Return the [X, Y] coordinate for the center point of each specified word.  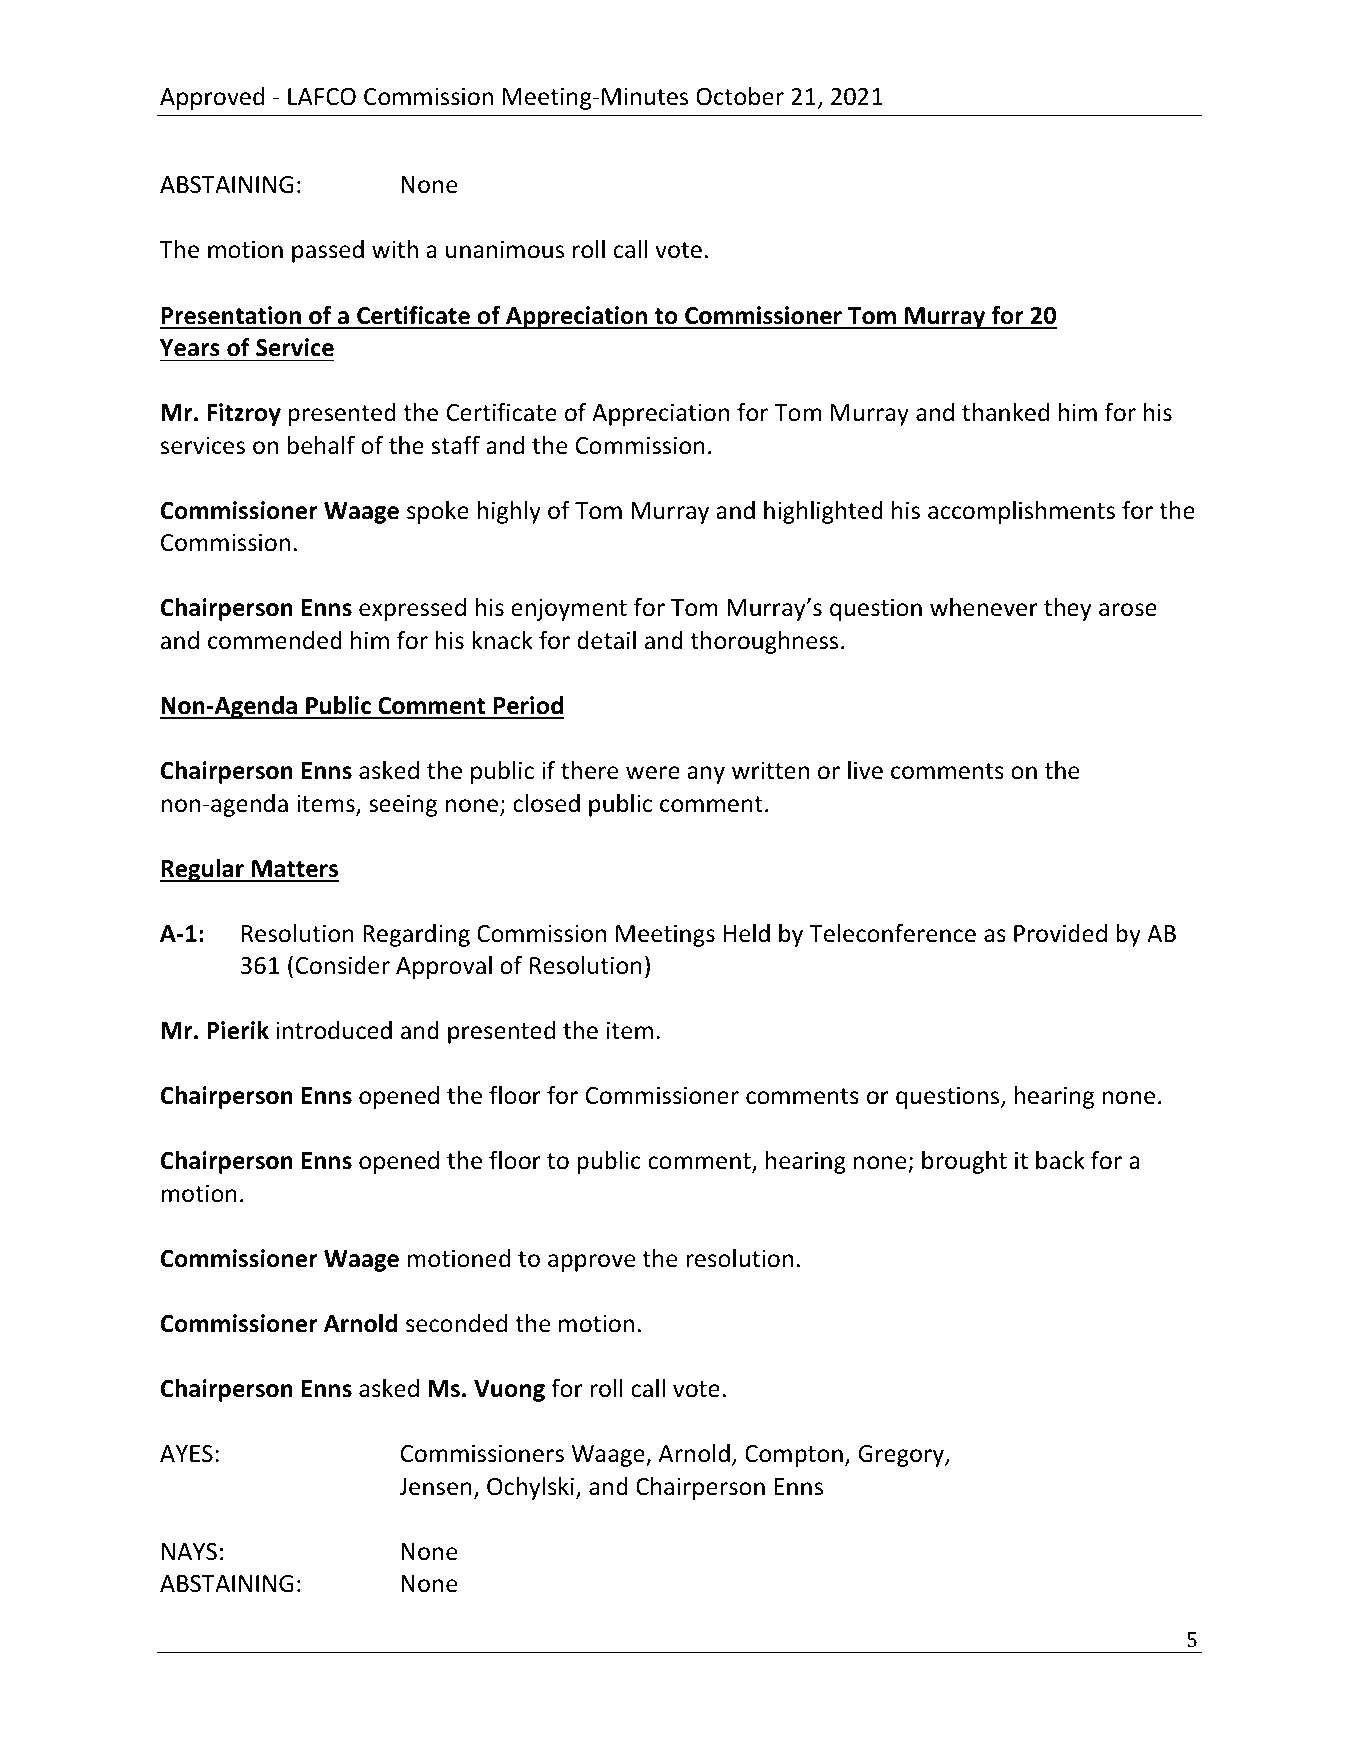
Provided [1060, 933]
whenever [984, 607]
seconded [456, 1323]
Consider [342, 965]
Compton [794, 1456]
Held [747, 933]
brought [964, 1162]
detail [606, 640]
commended [275, 640]
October [740, 96]
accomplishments [1021, 512]
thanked [1005, 412]
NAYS [189, 1552]
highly [509, 512]
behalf [321, 445]
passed [328, 251]
